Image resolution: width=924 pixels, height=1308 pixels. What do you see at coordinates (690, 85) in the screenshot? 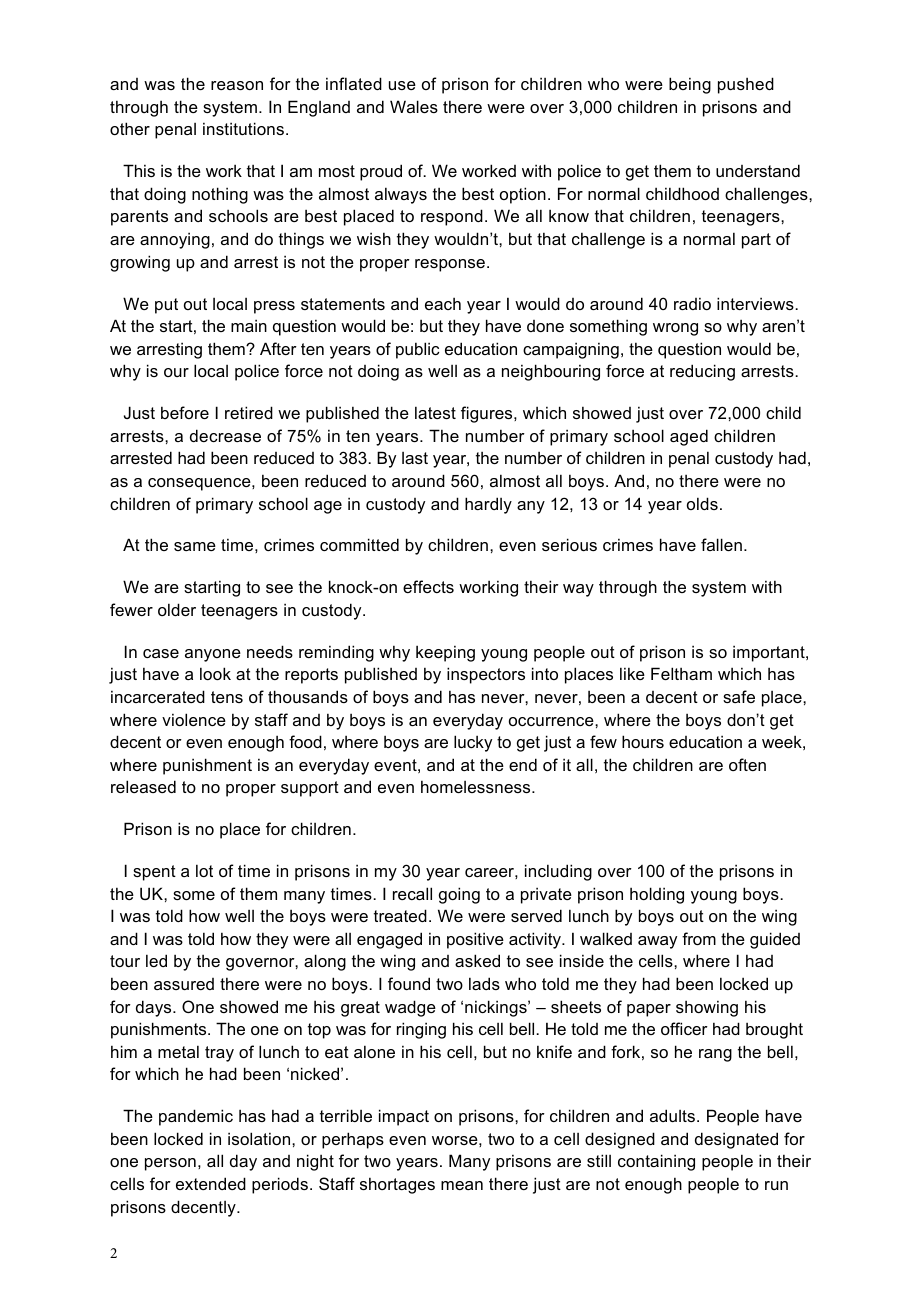
I see `being` at bounding box center [690, 85].
